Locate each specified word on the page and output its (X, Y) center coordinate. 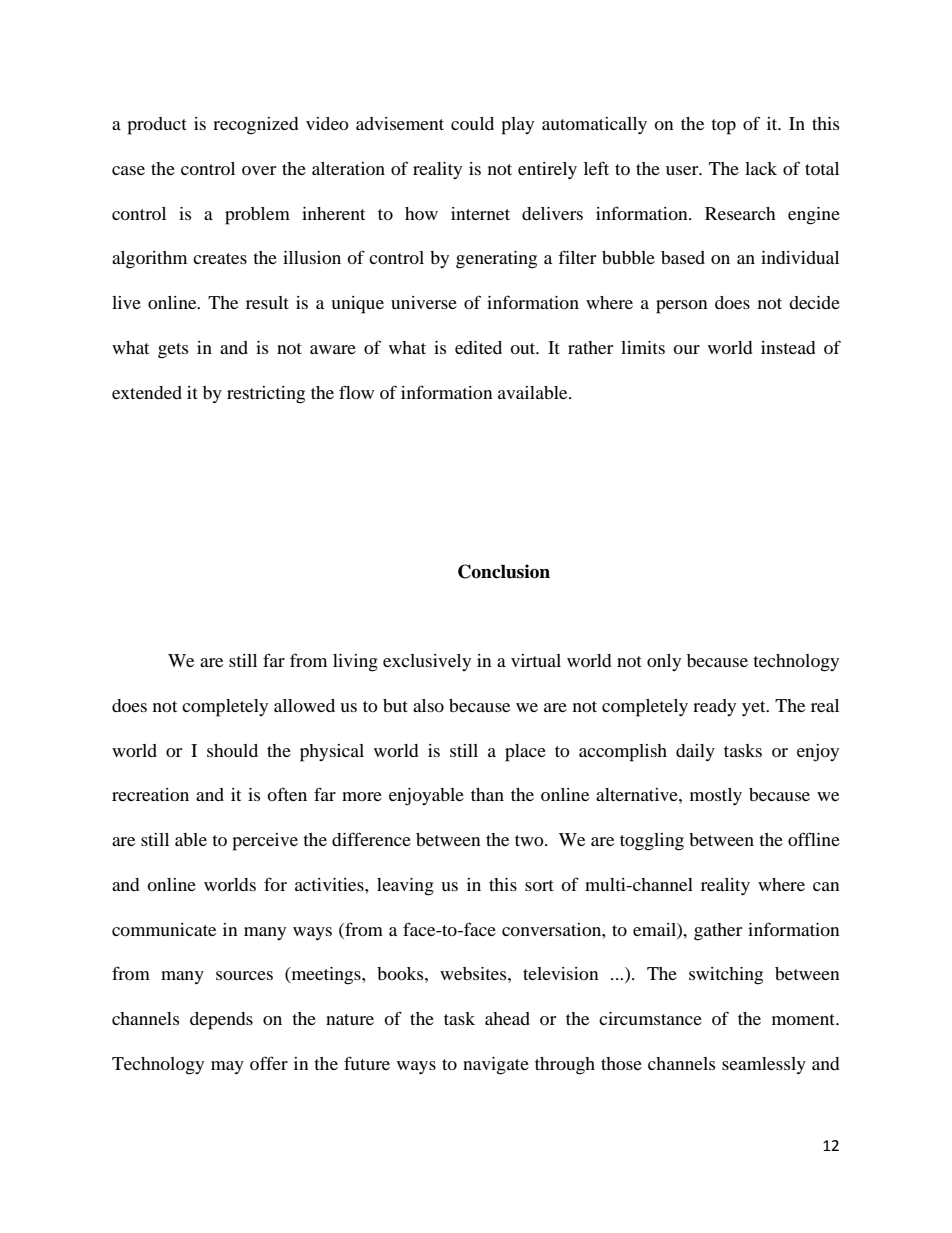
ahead (507, 1018)
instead (788, 347)
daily (695, 752)
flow (356, 392)
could (472, 123)
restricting (266, 395)
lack (761, 168)
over (259, 170)
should (232, 750)
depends (221, 1021)
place (525, 753)
